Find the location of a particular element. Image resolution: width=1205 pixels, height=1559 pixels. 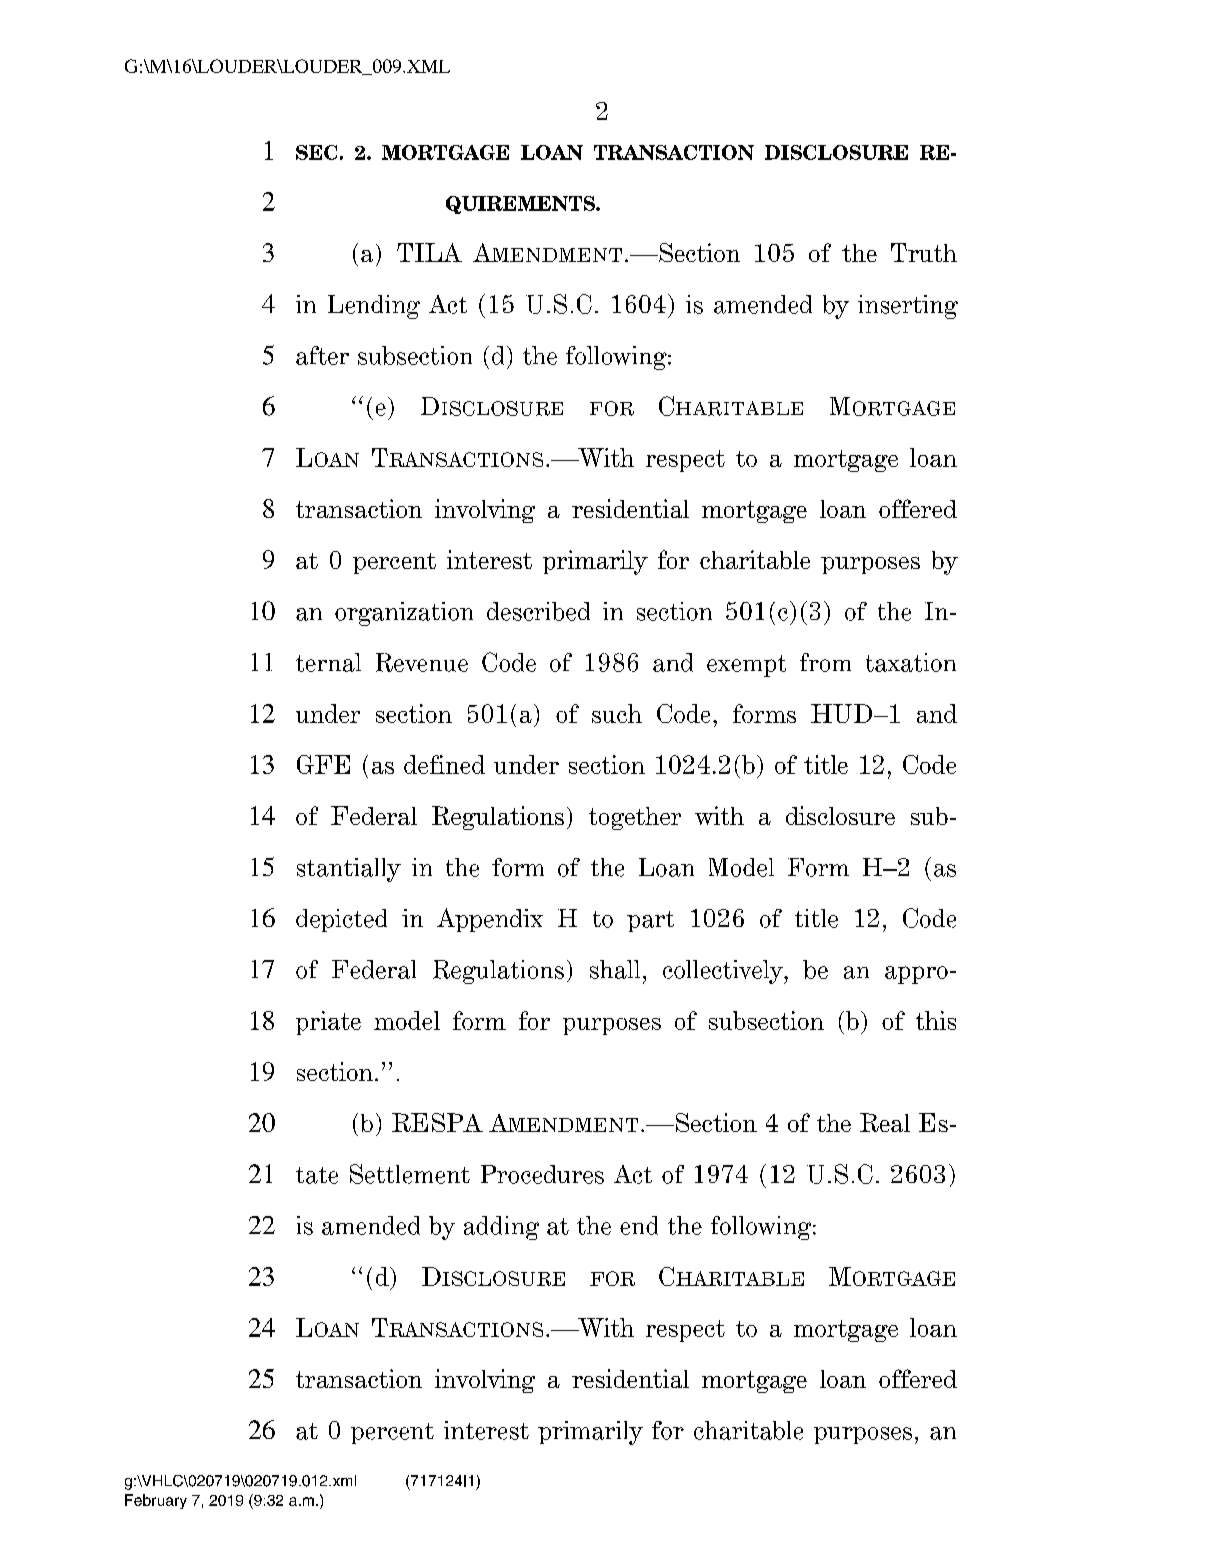

depicted is located at coordinates (341, 920).
